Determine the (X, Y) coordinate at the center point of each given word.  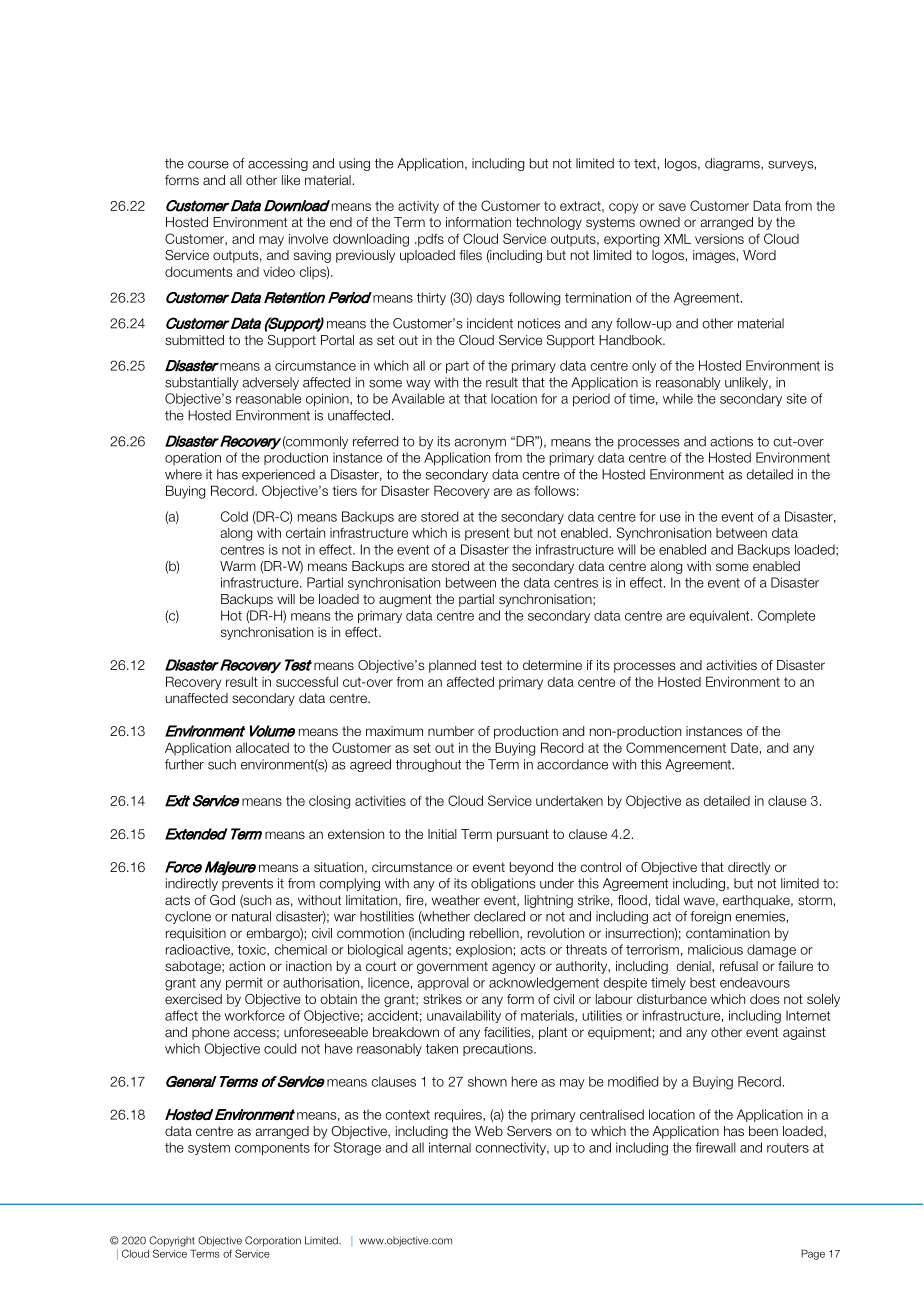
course (208, 165)
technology (549, 223)
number (451, 731)
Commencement (676, 747)
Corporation (273, 1241)
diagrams (733, 164)
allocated (262, 747)
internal (450, 1147)
